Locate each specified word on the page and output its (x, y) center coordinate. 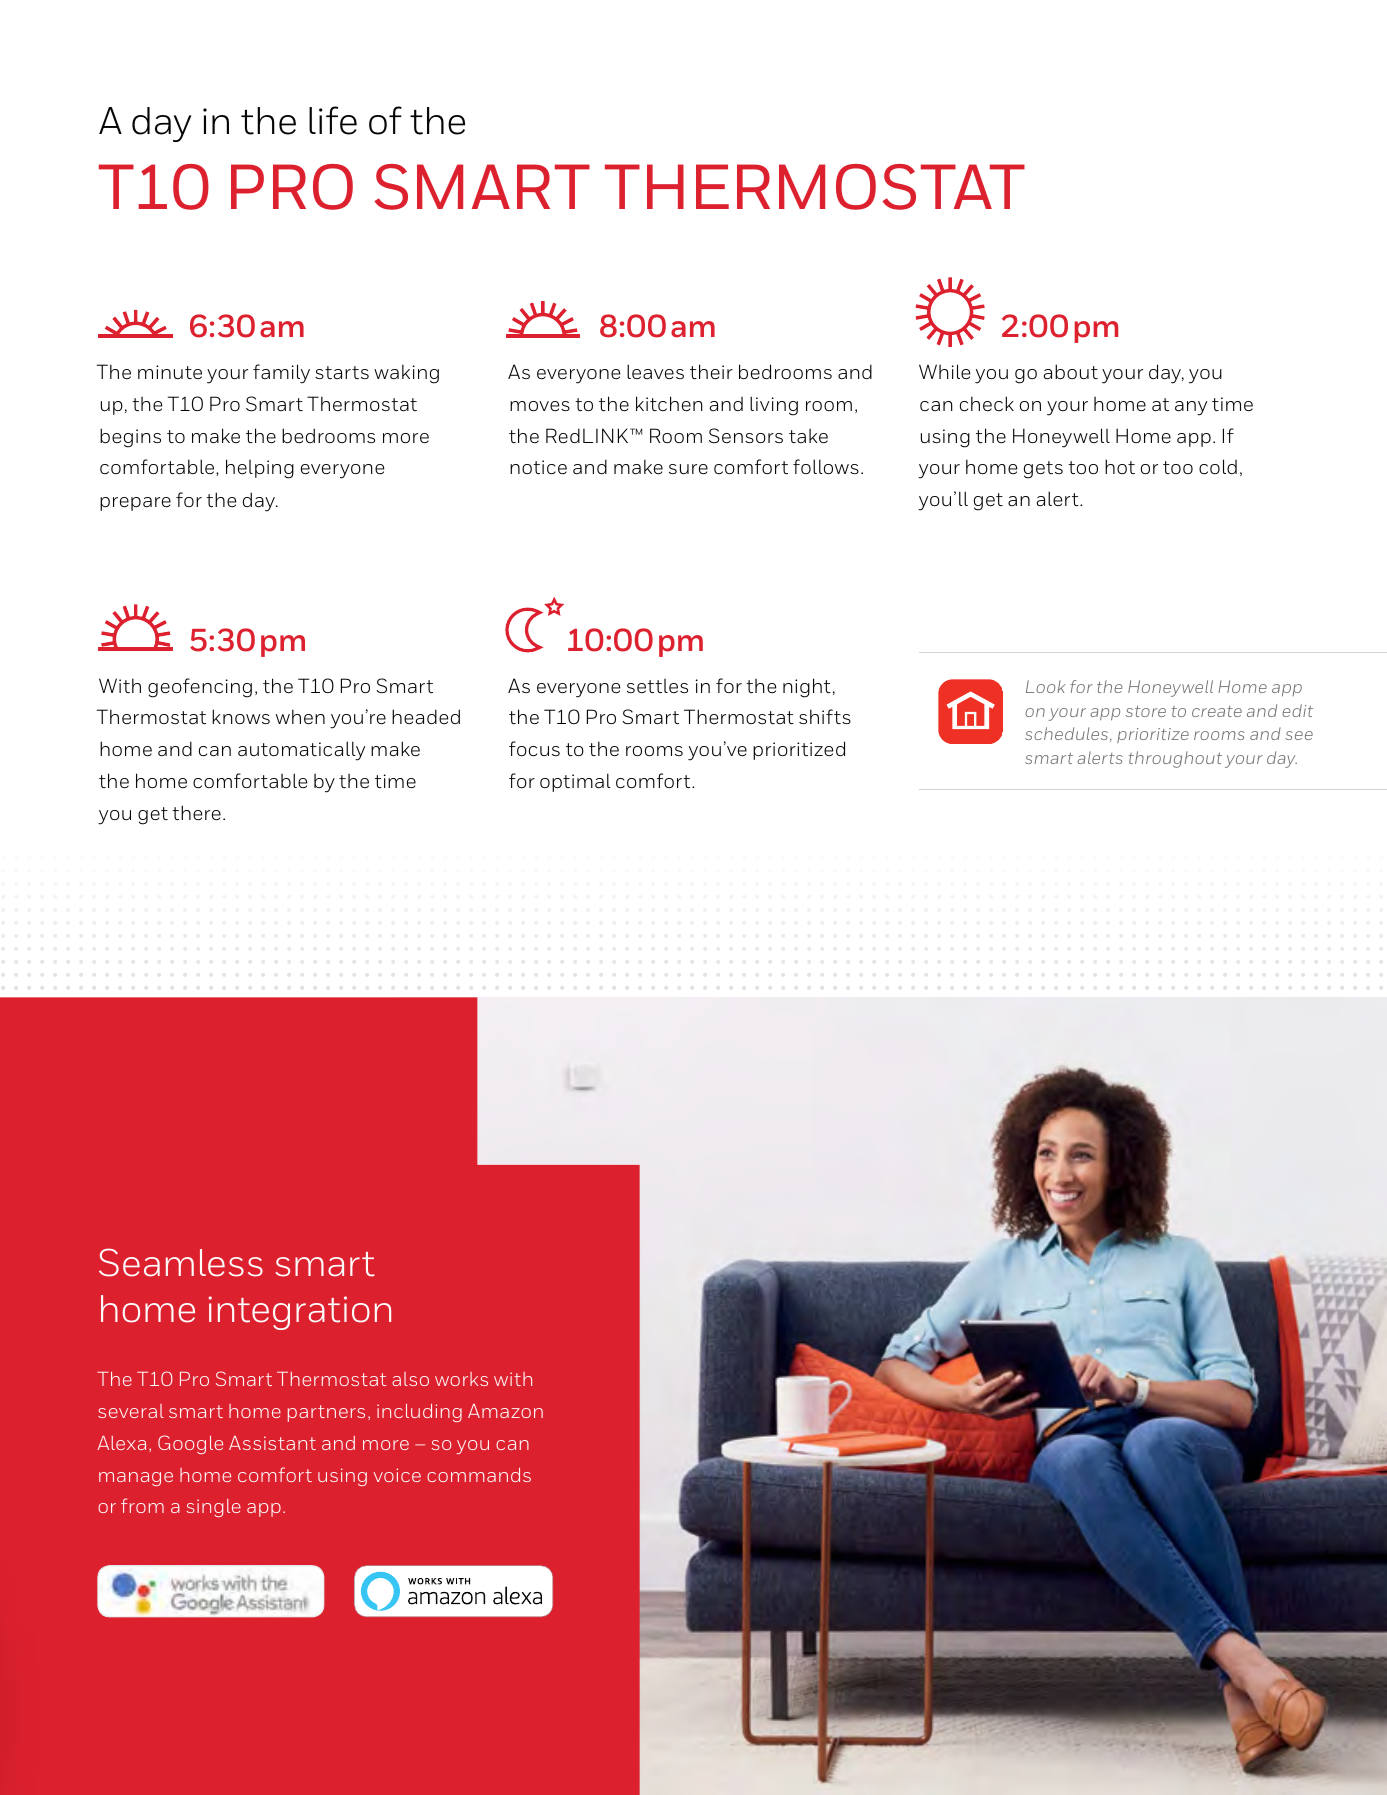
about (1071, 371)
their (711, 371)
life (333, 120)
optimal (575, 782)
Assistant (272, 1443)
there (196, 812)
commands (479, 1475)
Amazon (505, 1411)
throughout (1175, 759)
